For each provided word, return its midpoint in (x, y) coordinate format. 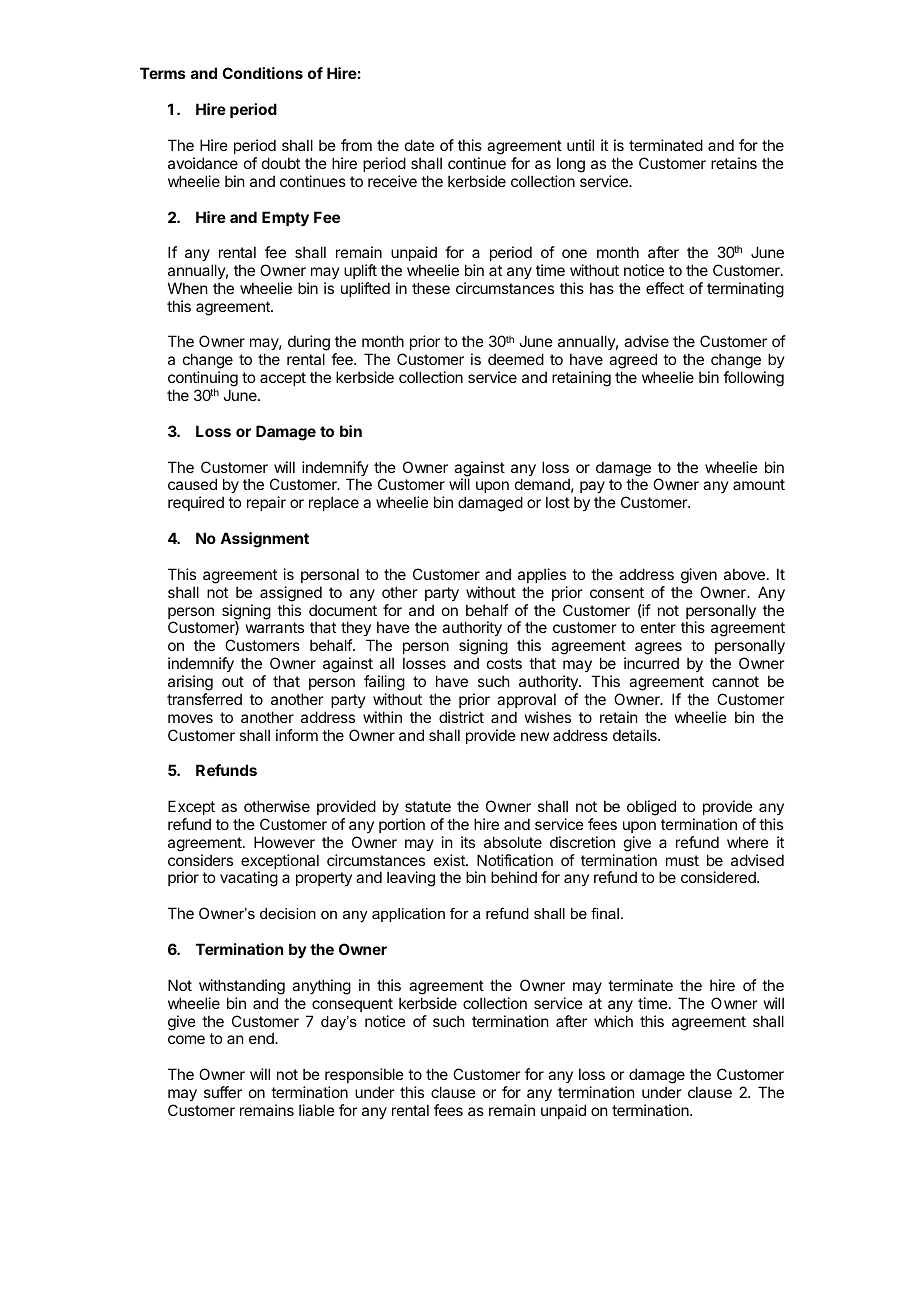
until (580, 145)
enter (658, 627)
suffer (223, 1092)
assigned (291, 594)
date (419, 145)
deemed (516, 359)
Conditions (262, 73)
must (682, 860)
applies (542, 575)
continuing (203, 380)
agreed (633, 362)
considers (200, 860)
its (468, 842)
